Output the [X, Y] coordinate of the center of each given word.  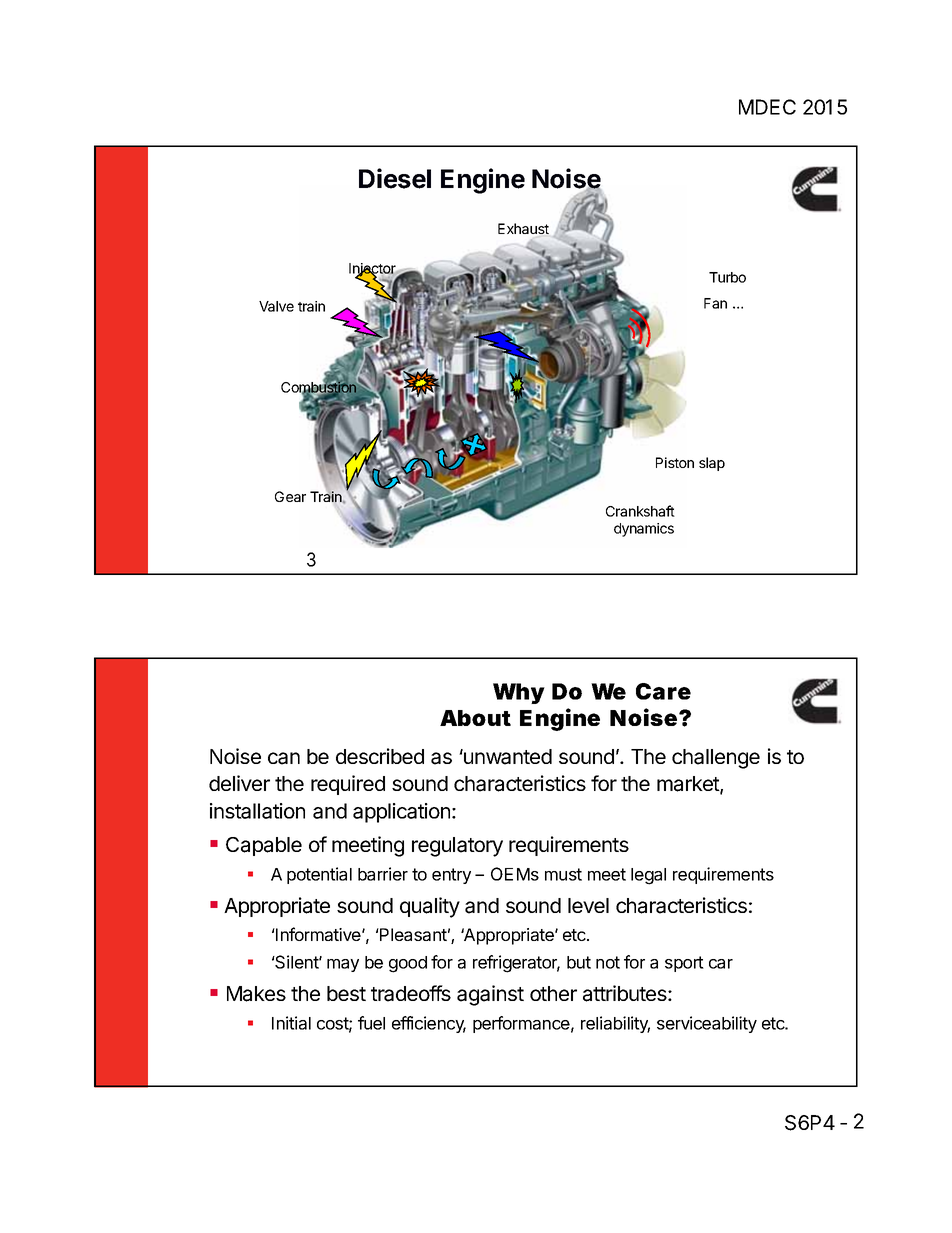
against [490, 995]
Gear [290, 496]
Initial [291, 1023]
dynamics [644, 530]
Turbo [727, 277]
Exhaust [523, 228]
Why [519, 693]
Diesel [395, 178]
